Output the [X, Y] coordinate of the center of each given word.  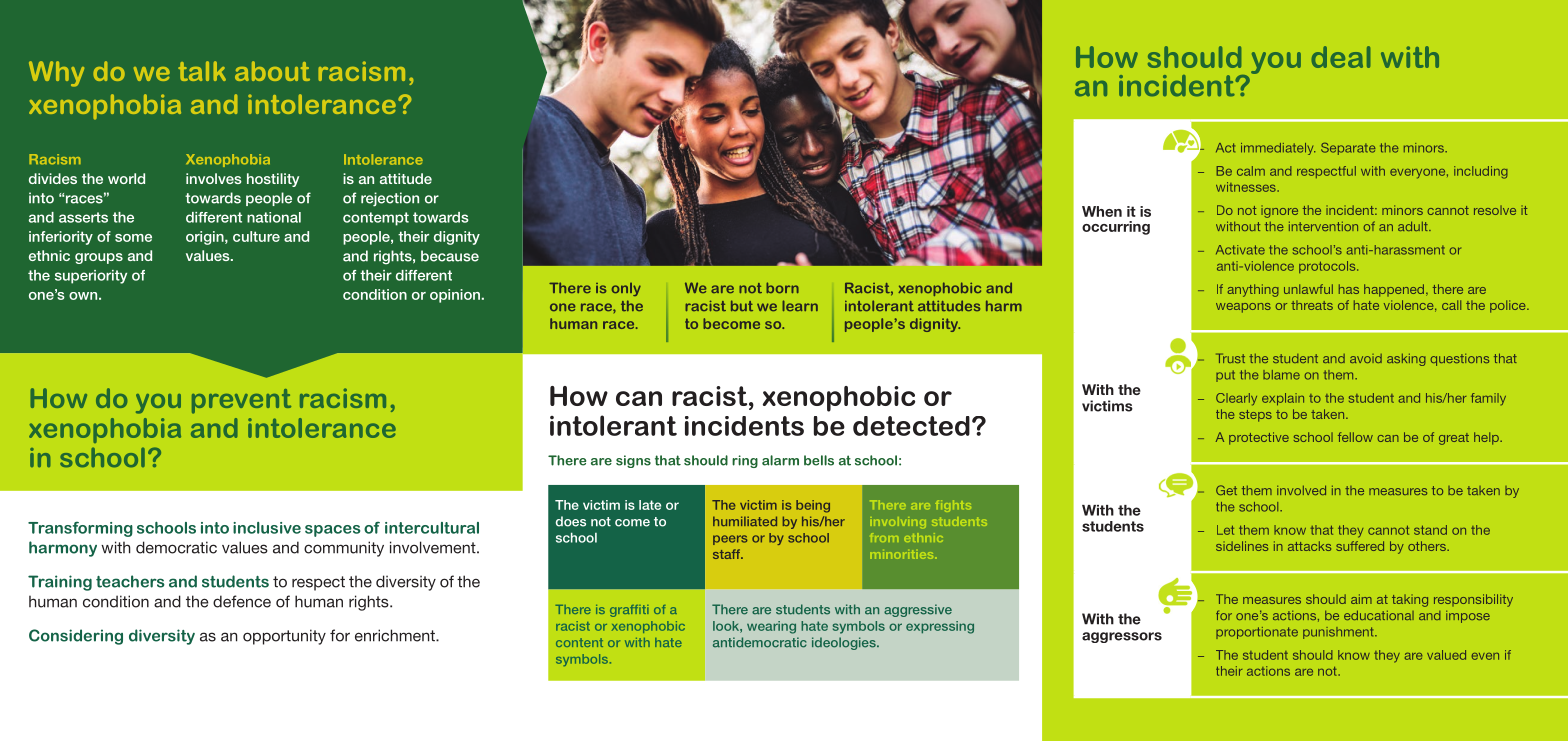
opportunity [284, 637]
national [274, 217]
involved [1301, 490]
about [272, 71]
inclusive [267, 528]
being [813, 506]
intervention [1323, 226]
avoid [1366, 358]
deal [1340, 57]
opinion [455, 296]
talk [202, 71]
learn [800, 305]
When [1102, 211]
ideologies [845, 643]
